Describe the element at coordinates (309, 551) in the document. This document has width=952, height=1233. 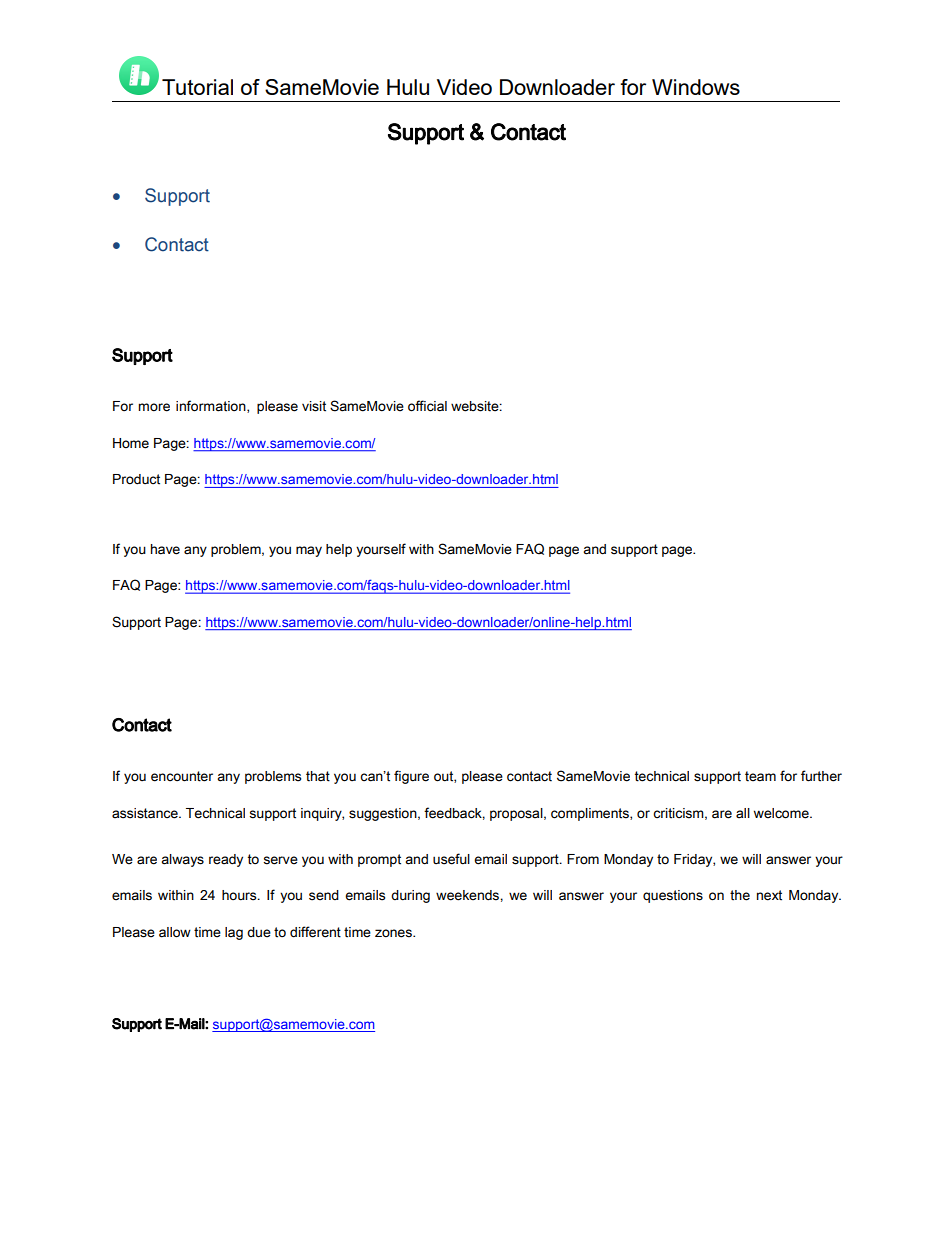
I see `may` at that location.
